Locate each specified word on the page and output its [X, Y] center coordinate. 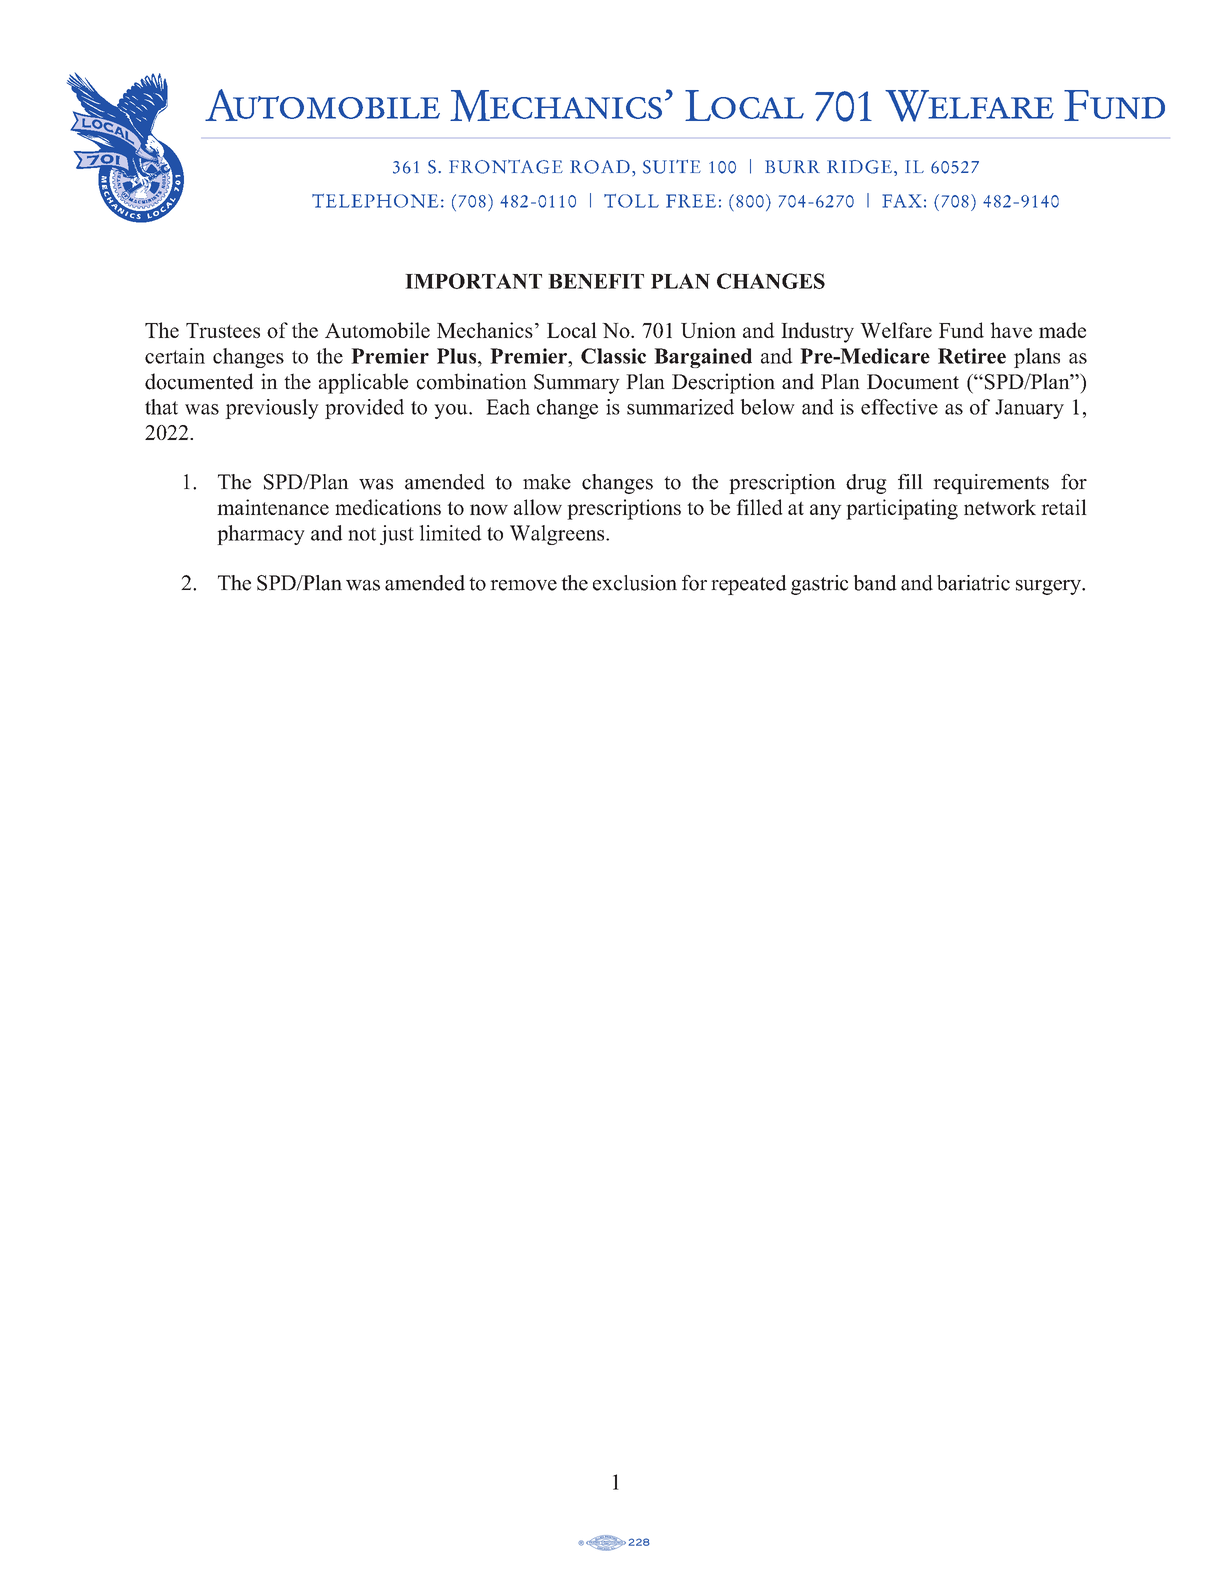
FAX [901, 201]
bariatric [973, 583]
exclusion [635, 583]
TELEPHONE [375, 201]
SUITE [672, 167]
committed [459, 583]
